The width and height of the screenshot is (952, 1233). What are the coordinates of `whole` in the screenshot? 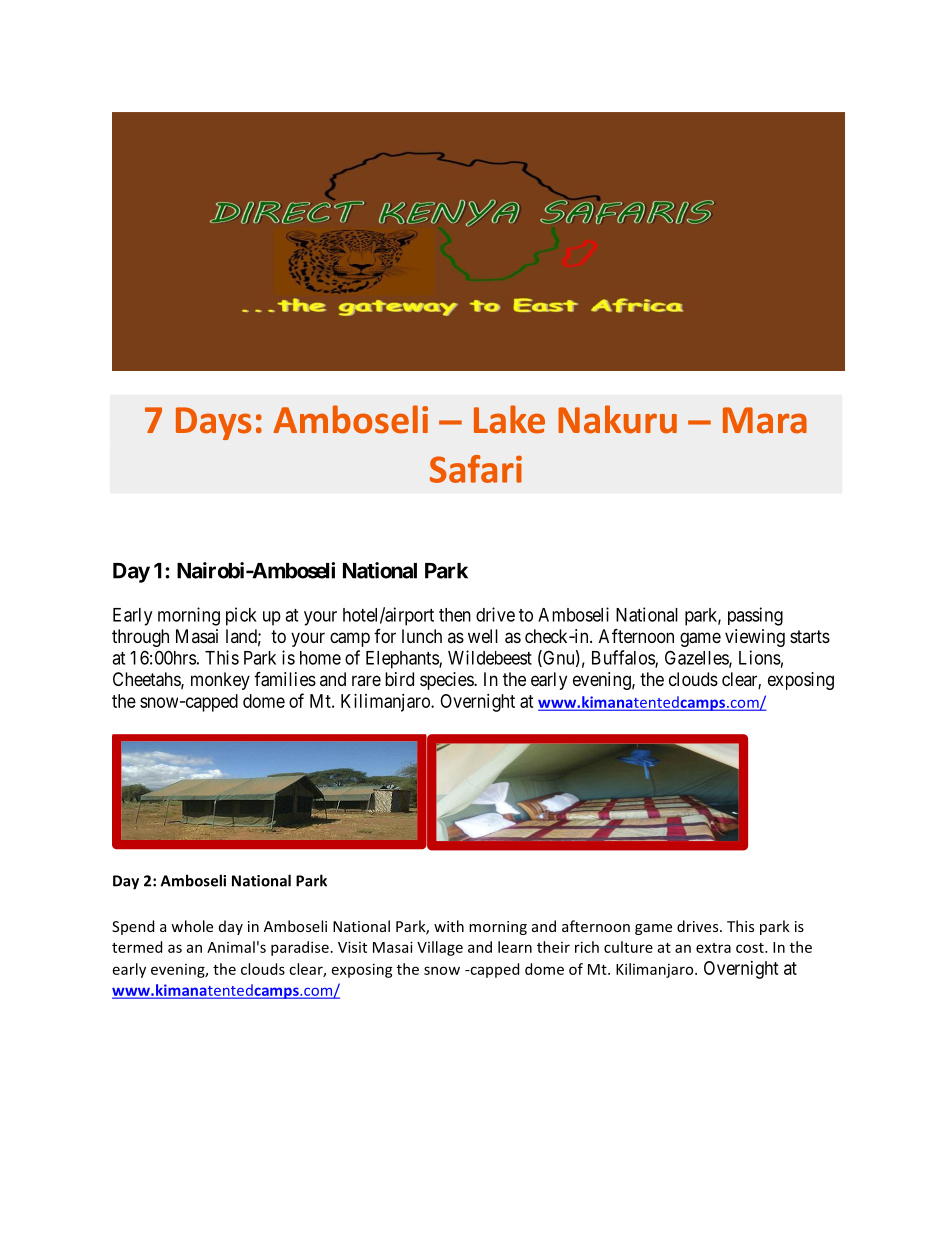 It's located at (192, 926).
